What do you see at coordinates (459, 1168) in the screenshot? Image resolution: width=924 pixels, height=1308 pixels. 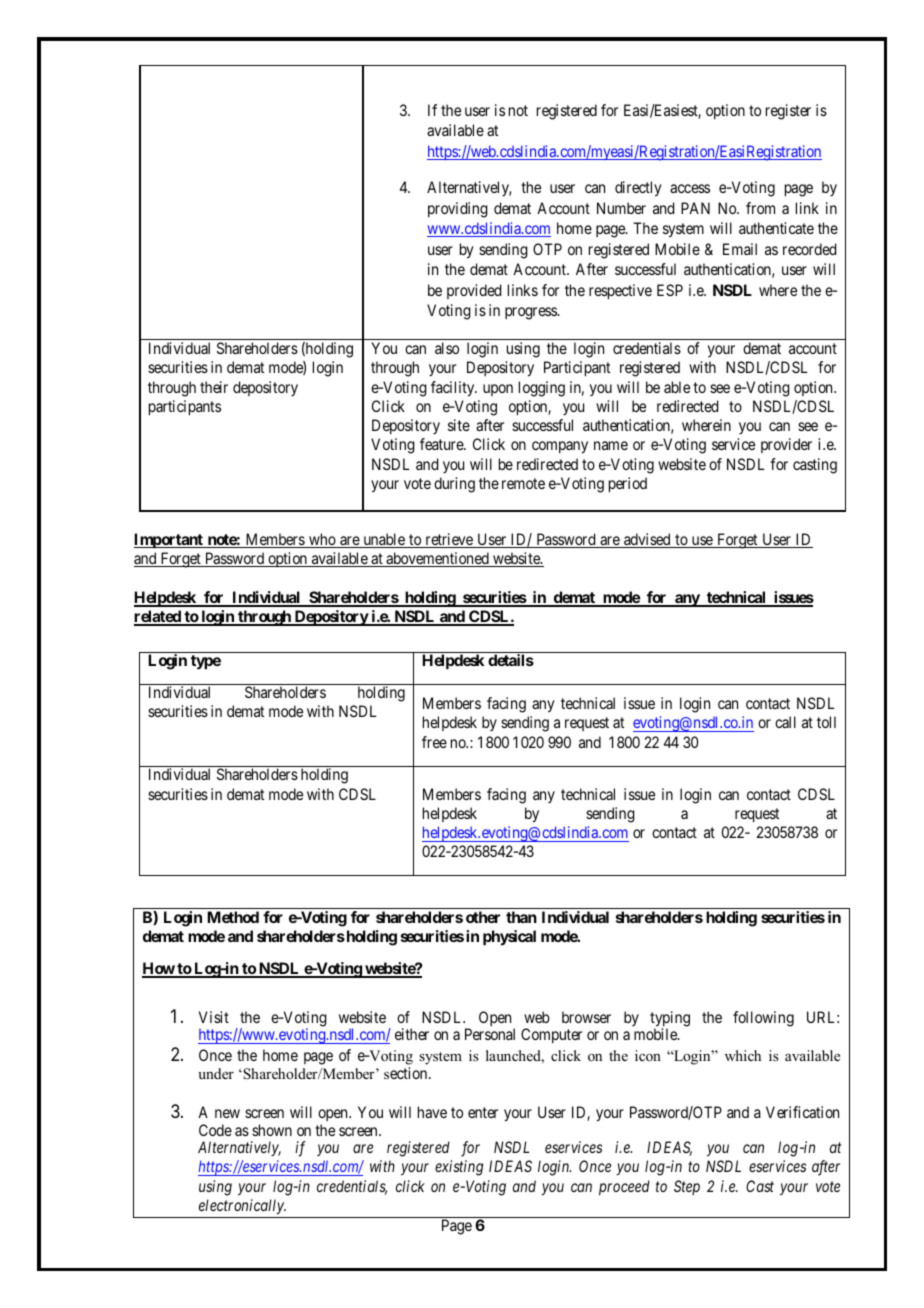 I see `existing` at bounding box center [459, 1168].
